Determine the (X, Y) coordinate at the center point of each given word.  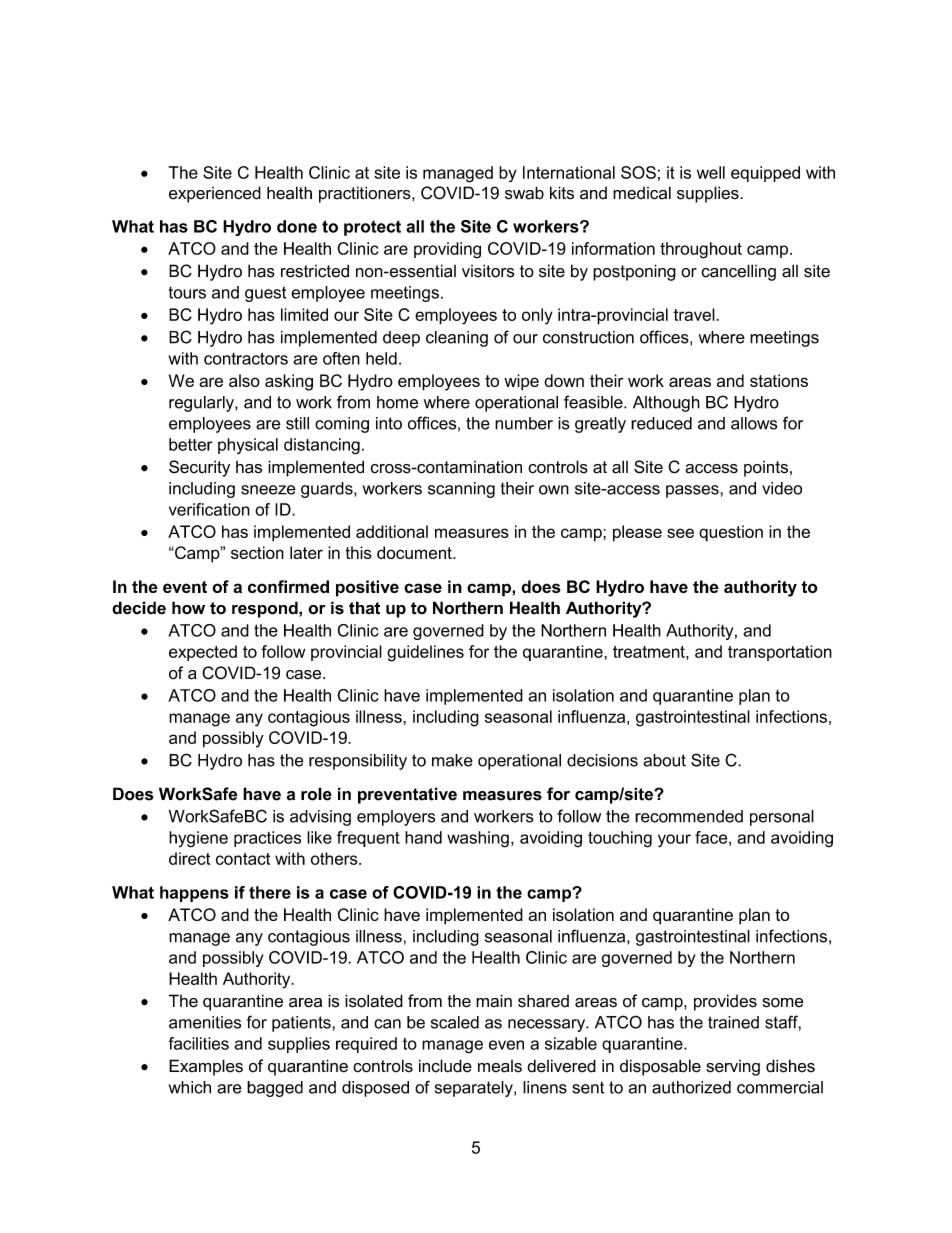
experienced (215, 194)
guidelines (425, 653)
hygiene (198, 839)
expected (203, 653)
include (445, 1066)
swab (524, 193)
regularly (202, 404)
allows (754, 423)
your (674, 841)
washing (478, 839)
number (524, 423)
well (711, 172)
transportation (780, 653)
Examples (206, 1067)
